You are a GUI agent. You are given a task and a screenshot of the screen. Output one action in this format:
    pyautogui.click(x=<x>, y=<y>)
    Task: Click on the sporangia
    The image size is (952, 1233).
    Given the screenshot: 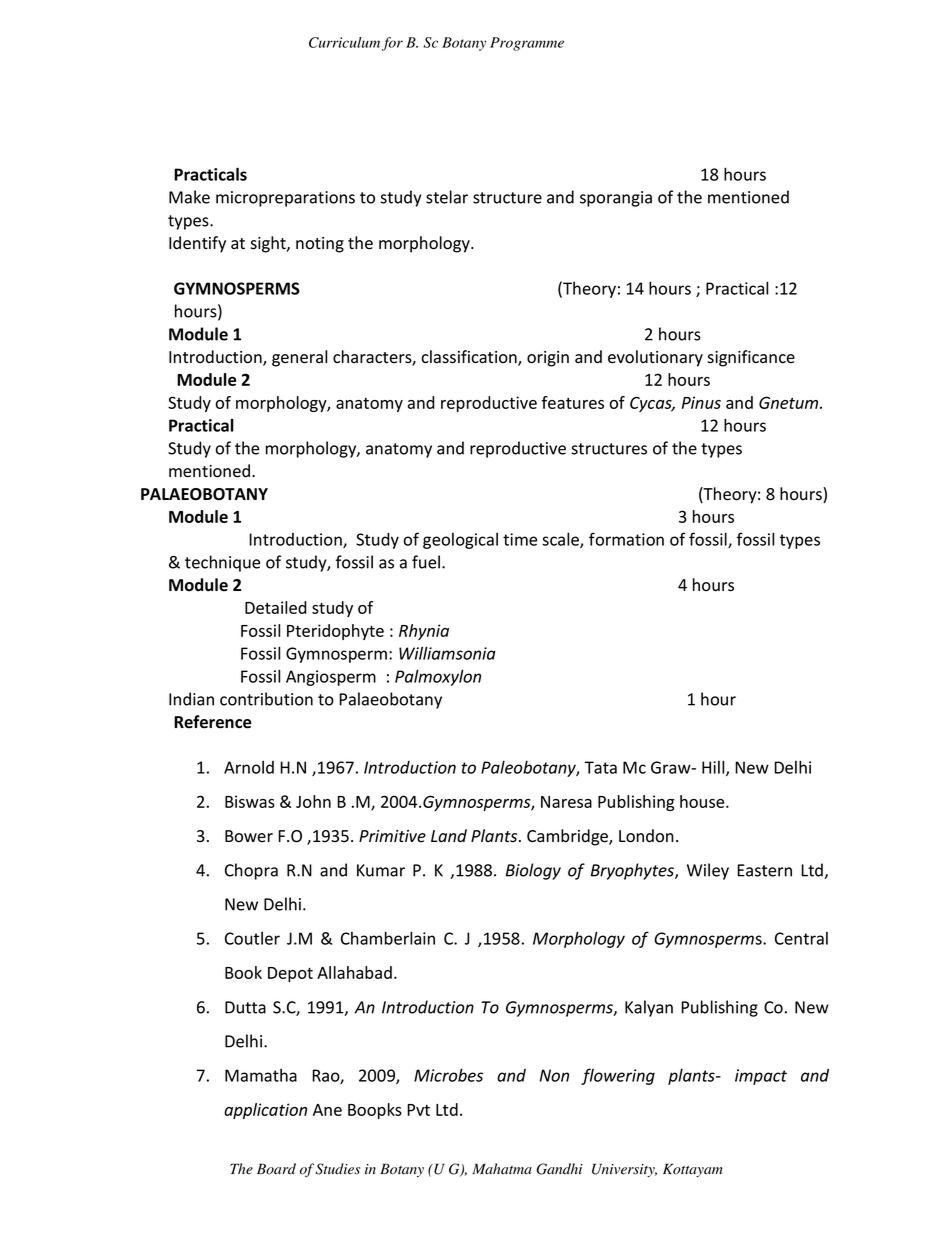 What is the action you would take?
    pyautogui.click(x=616, y=199)
